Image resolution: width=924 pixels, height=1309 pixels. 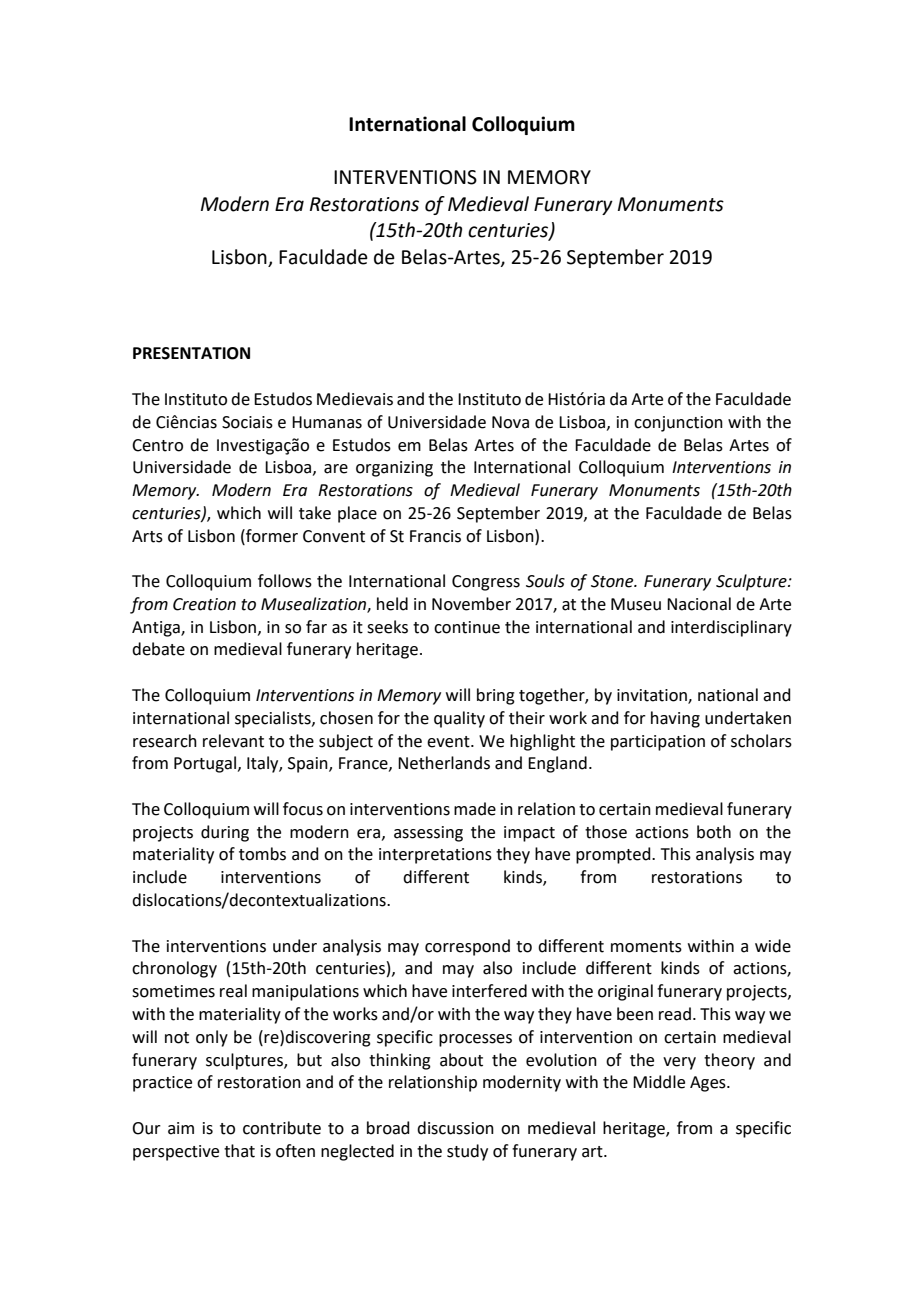 I want to click on discussion, so click(x=455, y=1128).
